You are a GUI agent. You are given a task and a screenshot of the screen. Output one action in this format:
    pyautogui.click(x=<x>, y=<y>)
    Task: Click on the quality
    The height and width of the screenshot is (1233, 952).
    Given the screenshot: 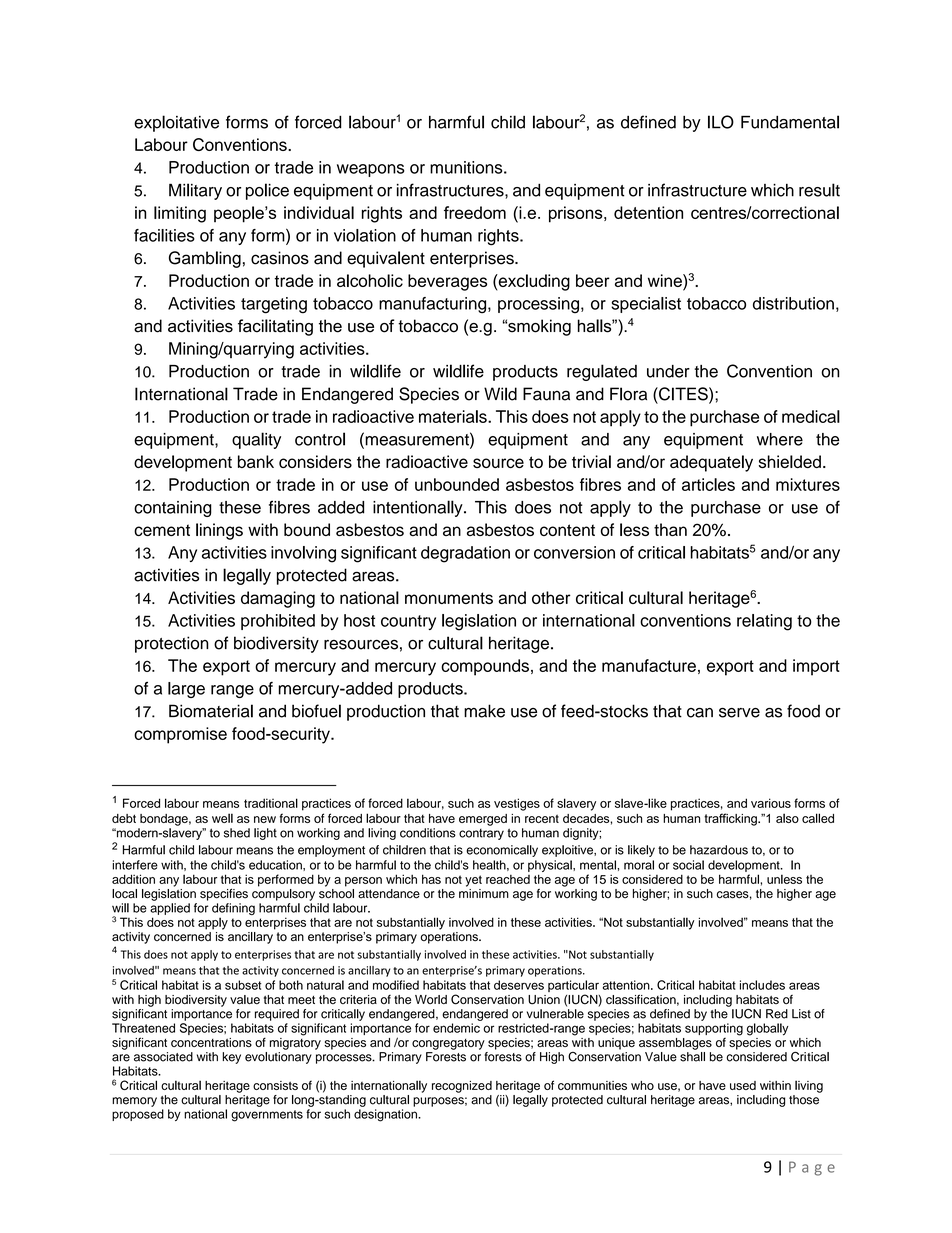 What is the action you would take?
    pyautogui.click(x=256, y=440)
